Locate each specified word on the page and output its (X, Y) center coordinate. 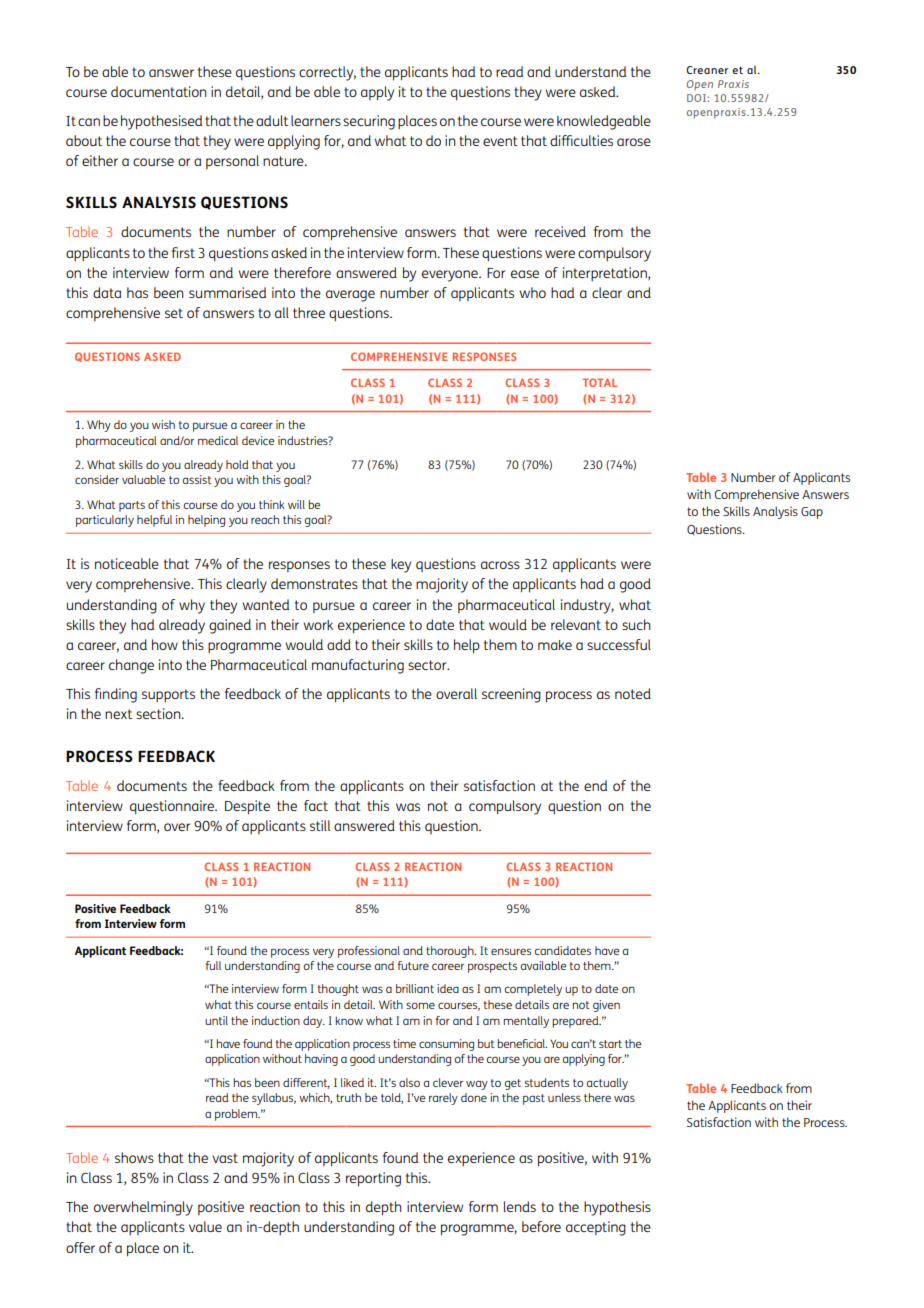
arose (634, 142)
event (500, 141)
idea (448, 988)
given (606, 1006)
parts (132, 506)
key (401, 566)
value (205, 1226)
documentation (159, 91)
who (532, 292)
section (159, 713)
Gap (812, 513)
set (174, 313)
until (216, 1020)
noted (633, 693)
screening (511, 695)
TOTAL (600, 382)
